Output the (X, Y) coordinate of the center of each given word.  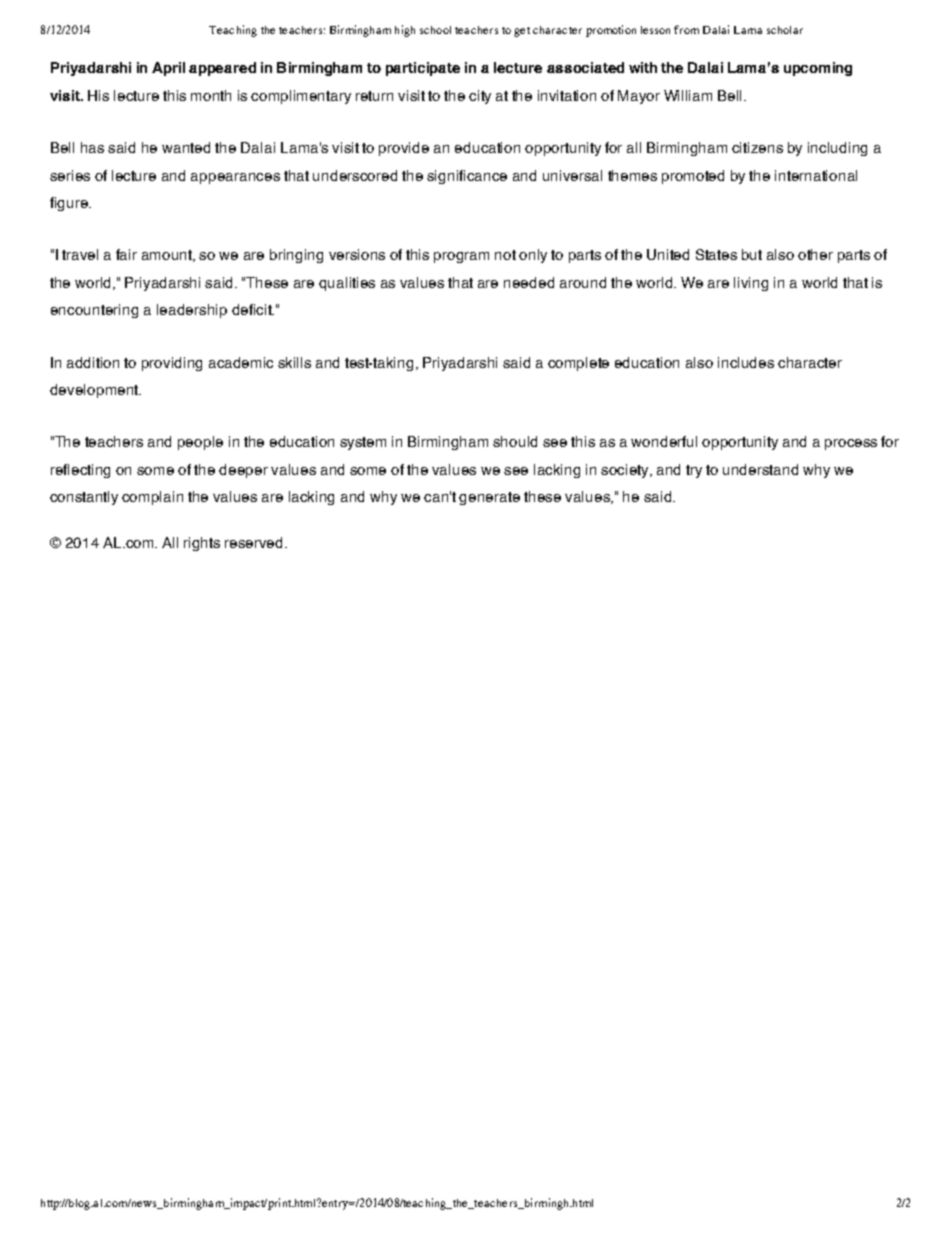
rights (202, 544)
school (435, 30)
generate (489, 498)
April (168, 69)
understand (760, 469)
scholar (785, 30)
